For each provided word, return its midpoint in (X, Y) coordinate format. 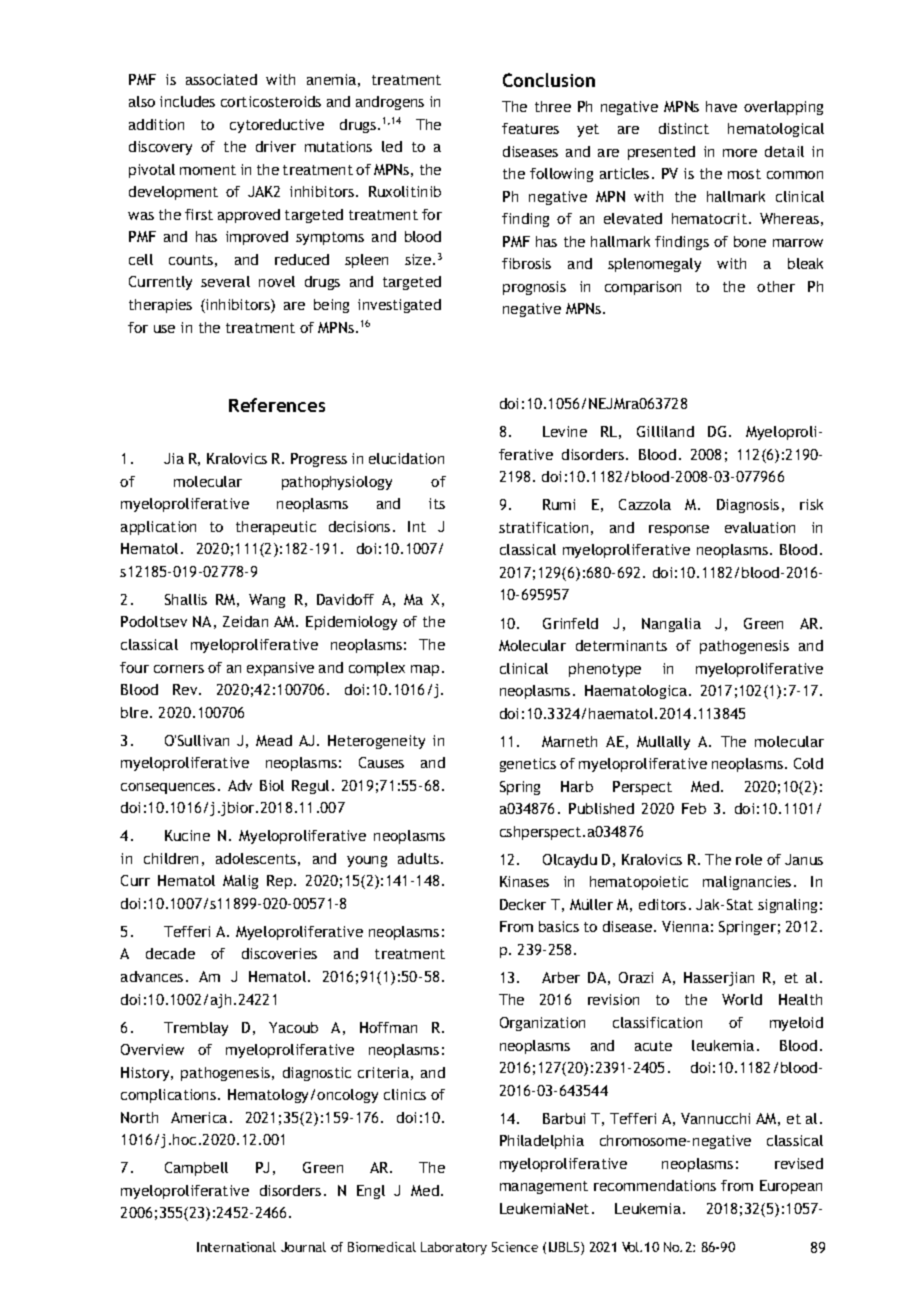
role (749, 859)
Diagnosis (748, 506)
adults (420, 858)
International (236, 1247)
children (171, 858)
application (158, 528)
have (721, 106)
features (530, 128)
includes (187, 101)
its (437, 503)
